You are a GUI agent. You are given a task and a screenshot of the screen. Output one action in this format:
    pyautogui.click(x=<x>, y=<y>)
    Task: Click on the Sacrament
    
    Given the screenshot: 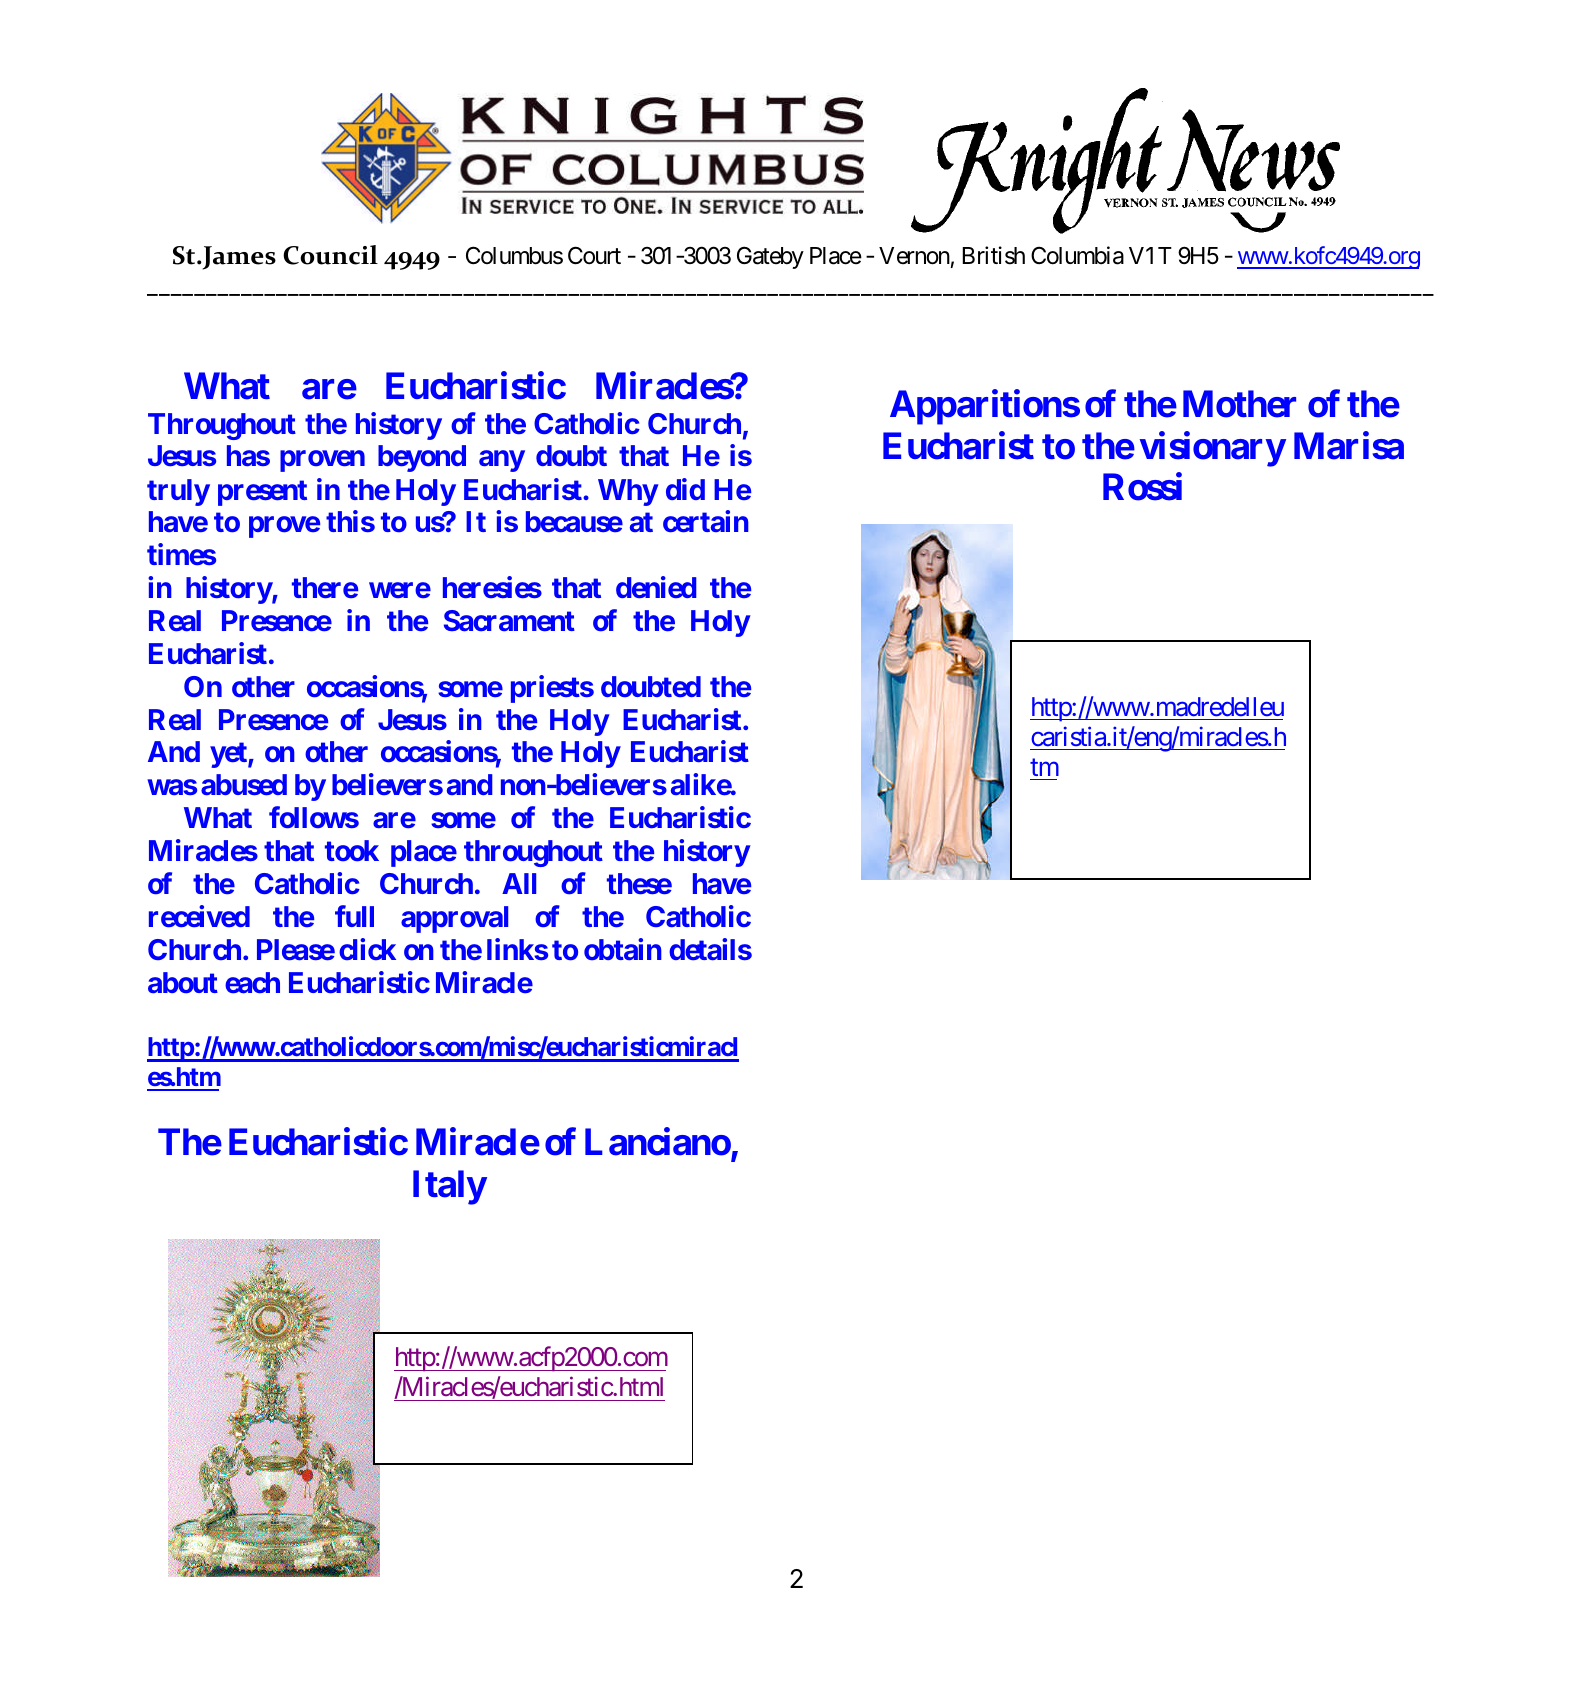 What is the action you would take?
    pyautogui.click(x=509, y=620)
